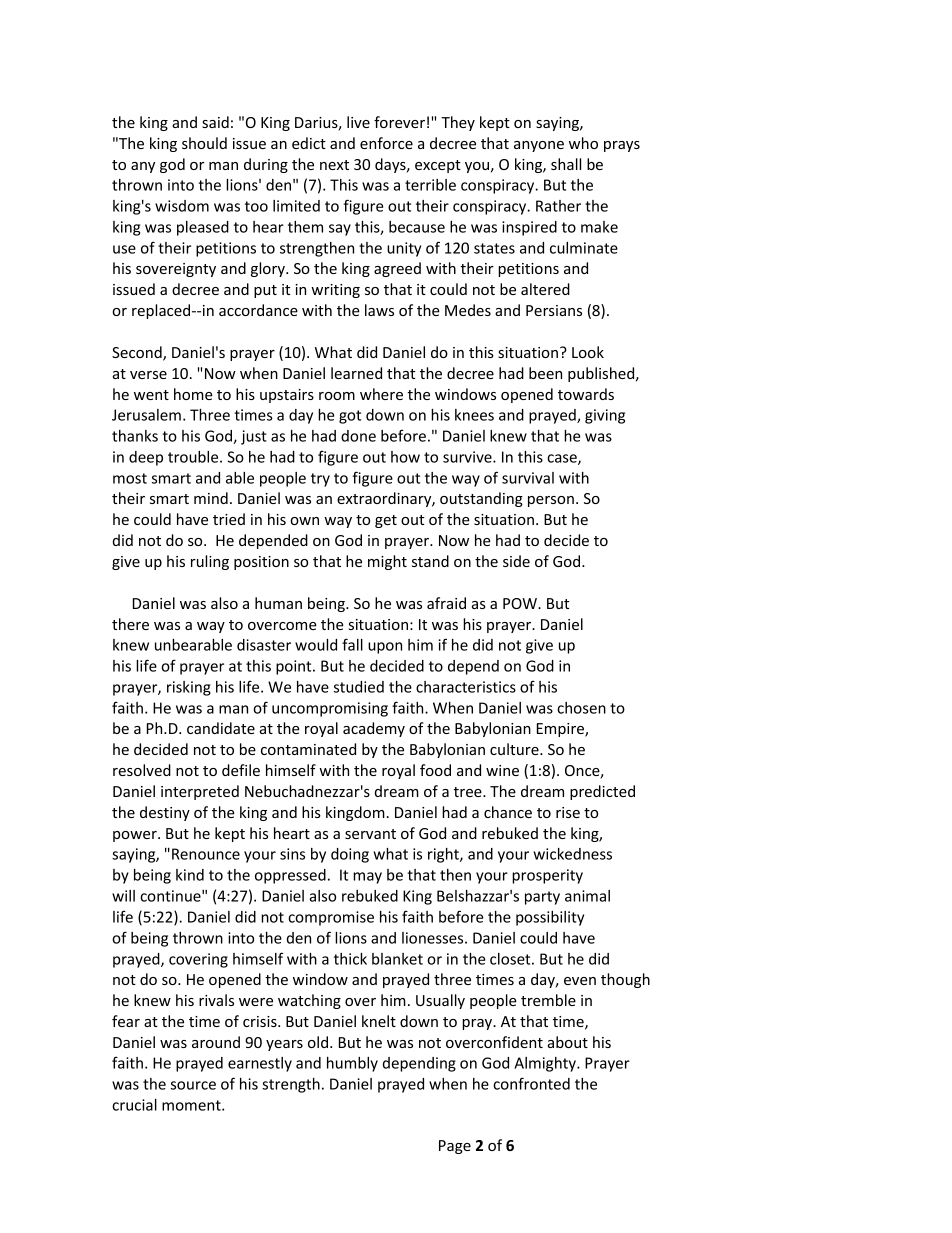 The width and height of the screenshot is (952, 1233). I want to click on kind, so click(190, 875).
